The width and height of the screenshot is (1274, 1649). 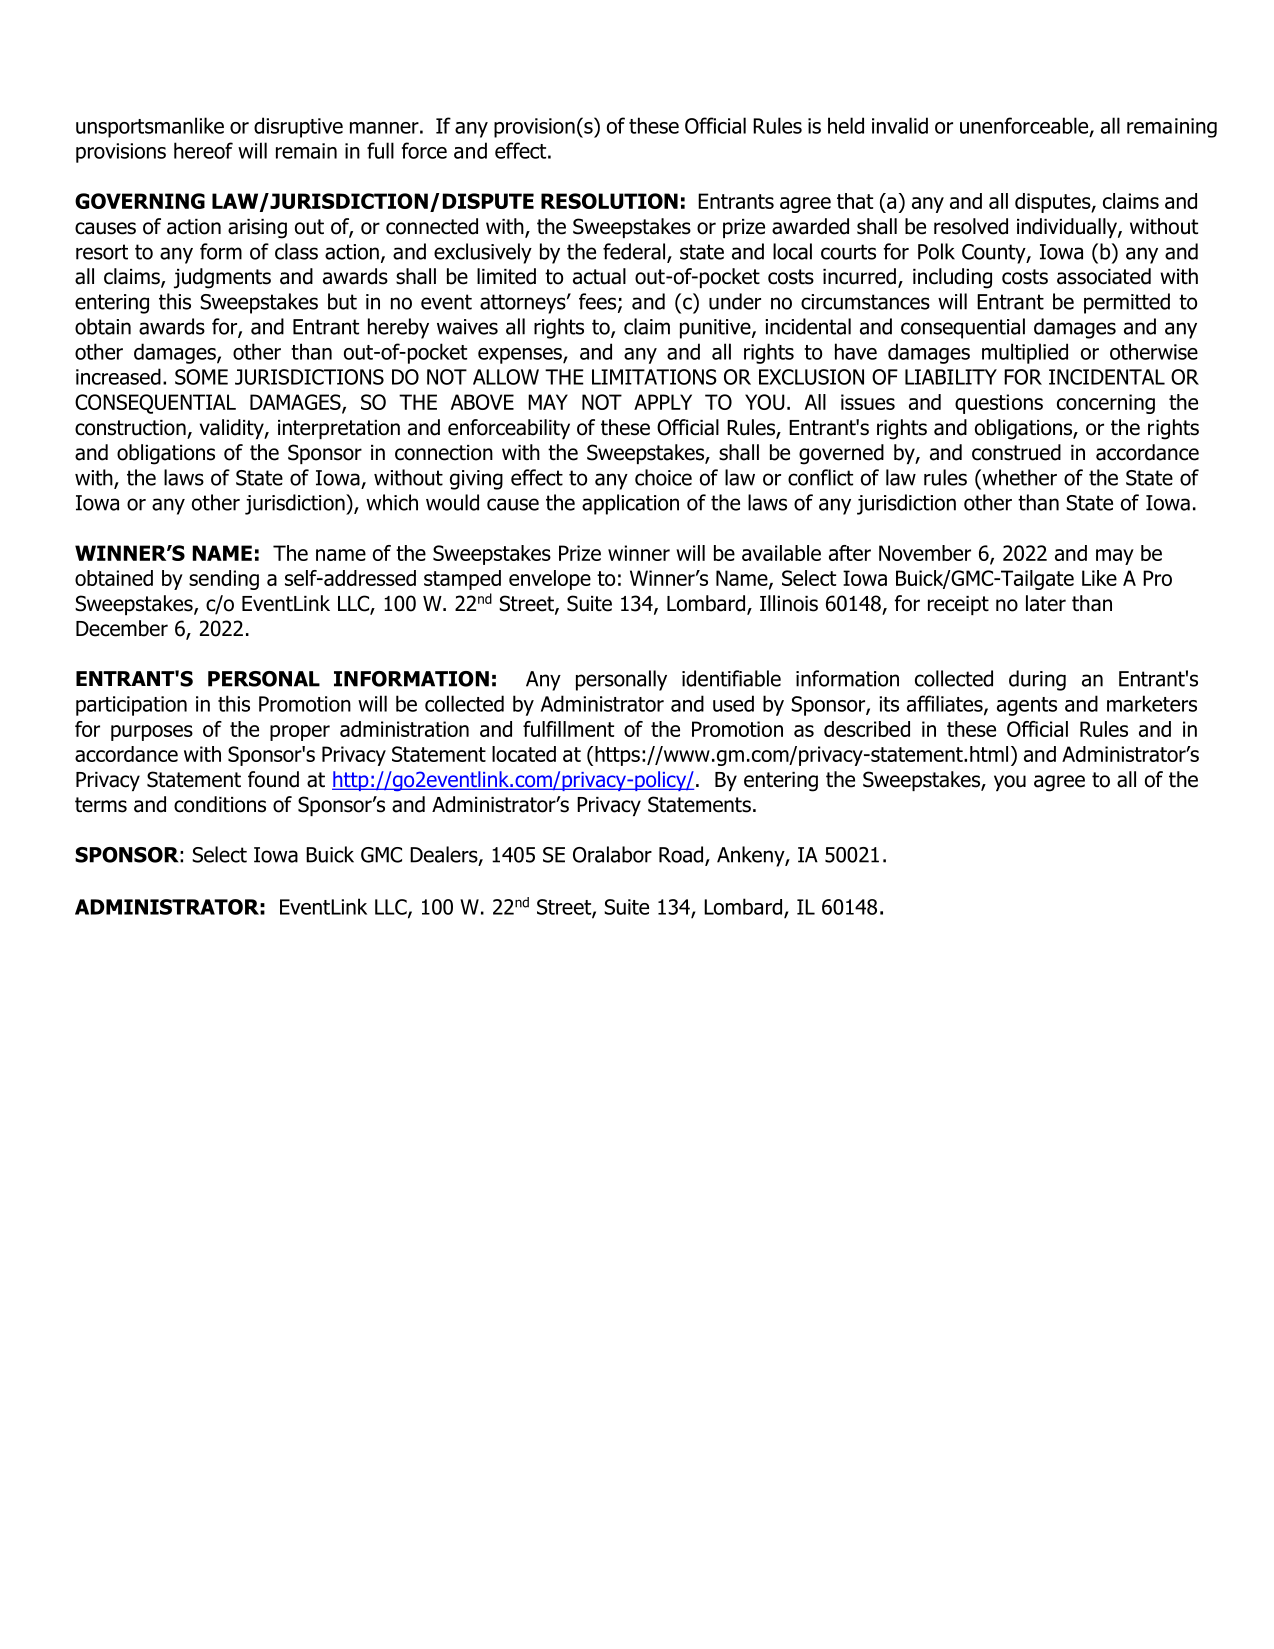 I want to click on RESOLUTION, so click(x=609, y=201).
